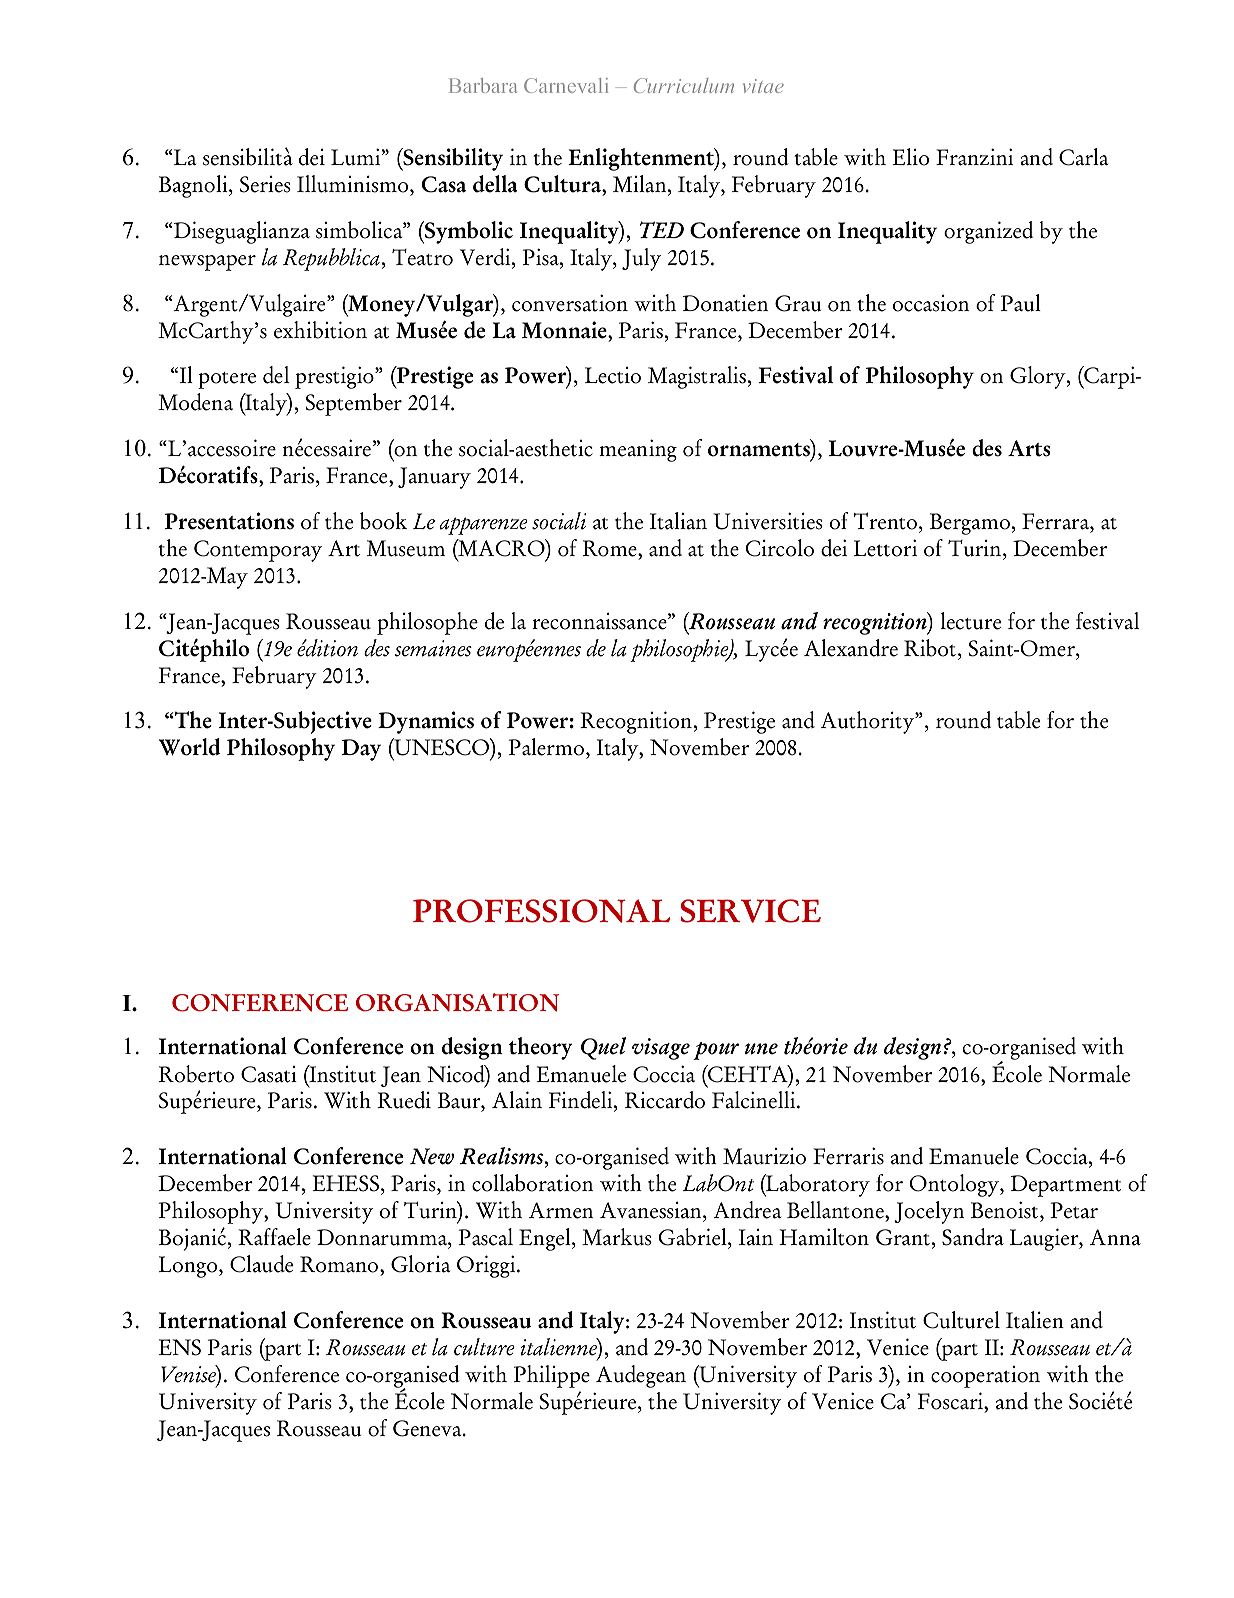 The image size is (1234, 1598). What do you see at coordinates (361, 750) in the document?
I see `Day` at bounding box center [361, 750].
